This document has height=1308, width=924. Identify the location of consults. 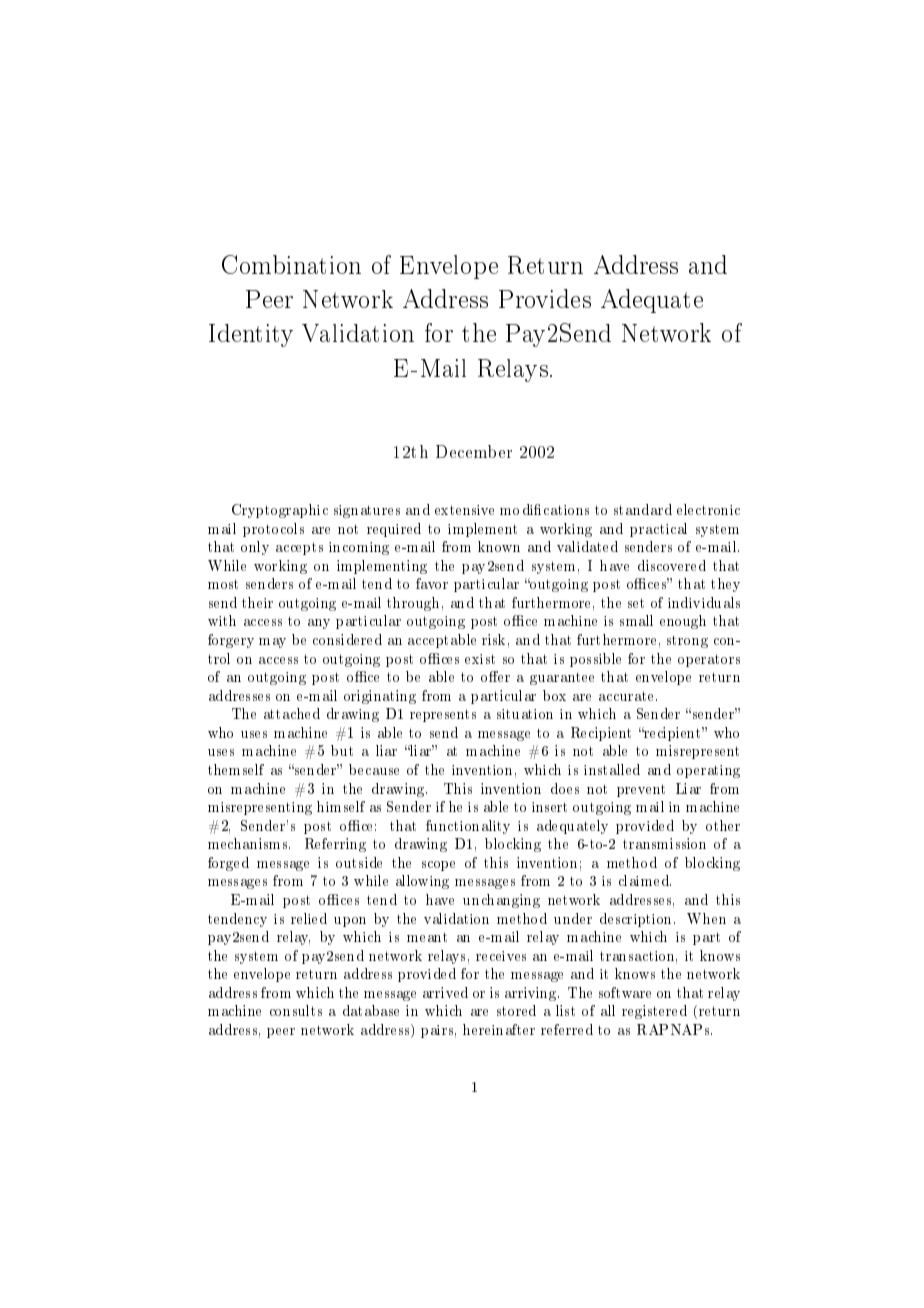
(296, 1010).
